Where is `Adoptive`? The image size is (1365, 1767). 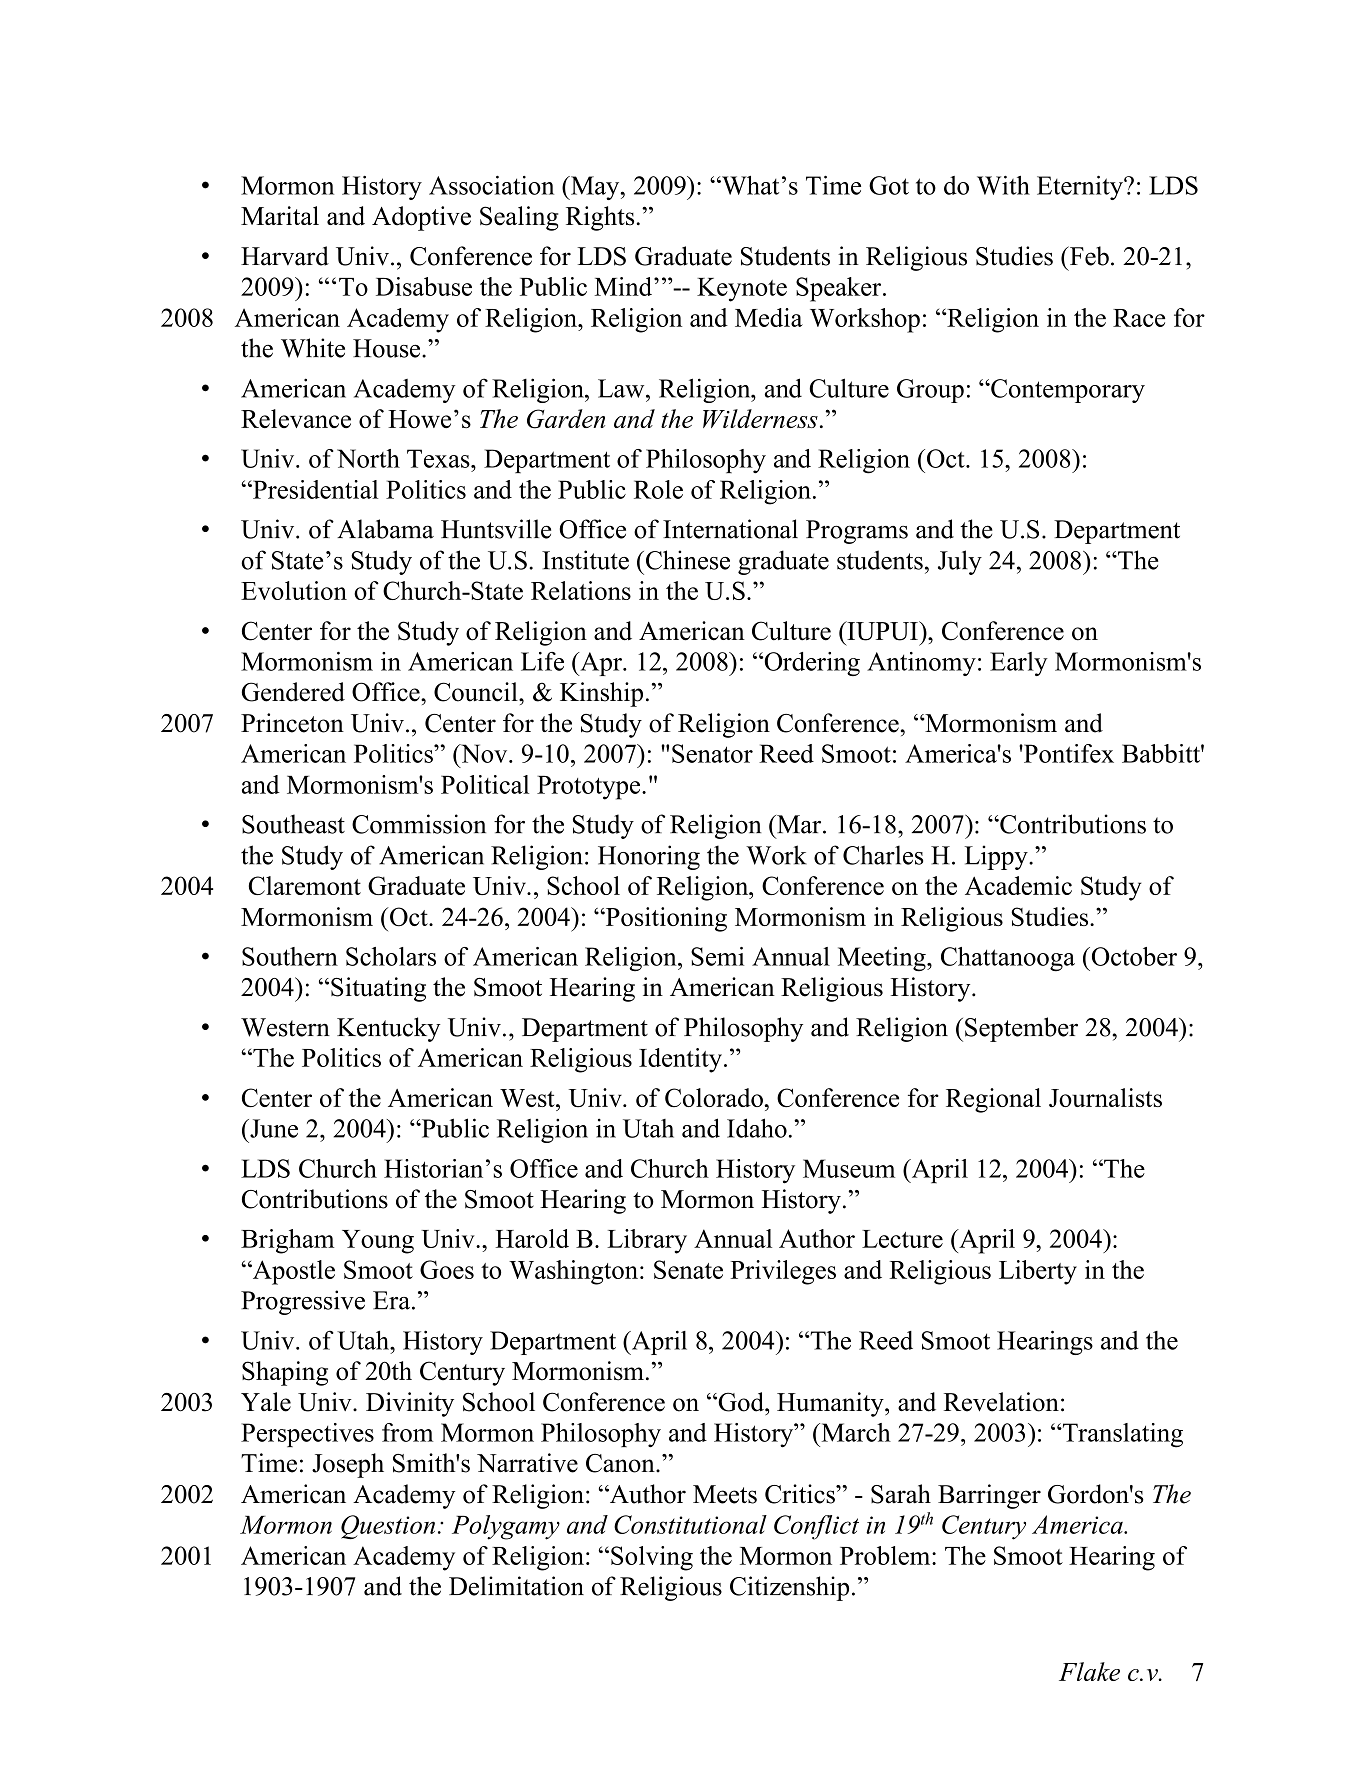
Adoptive is located at coordinates (421, 218).
